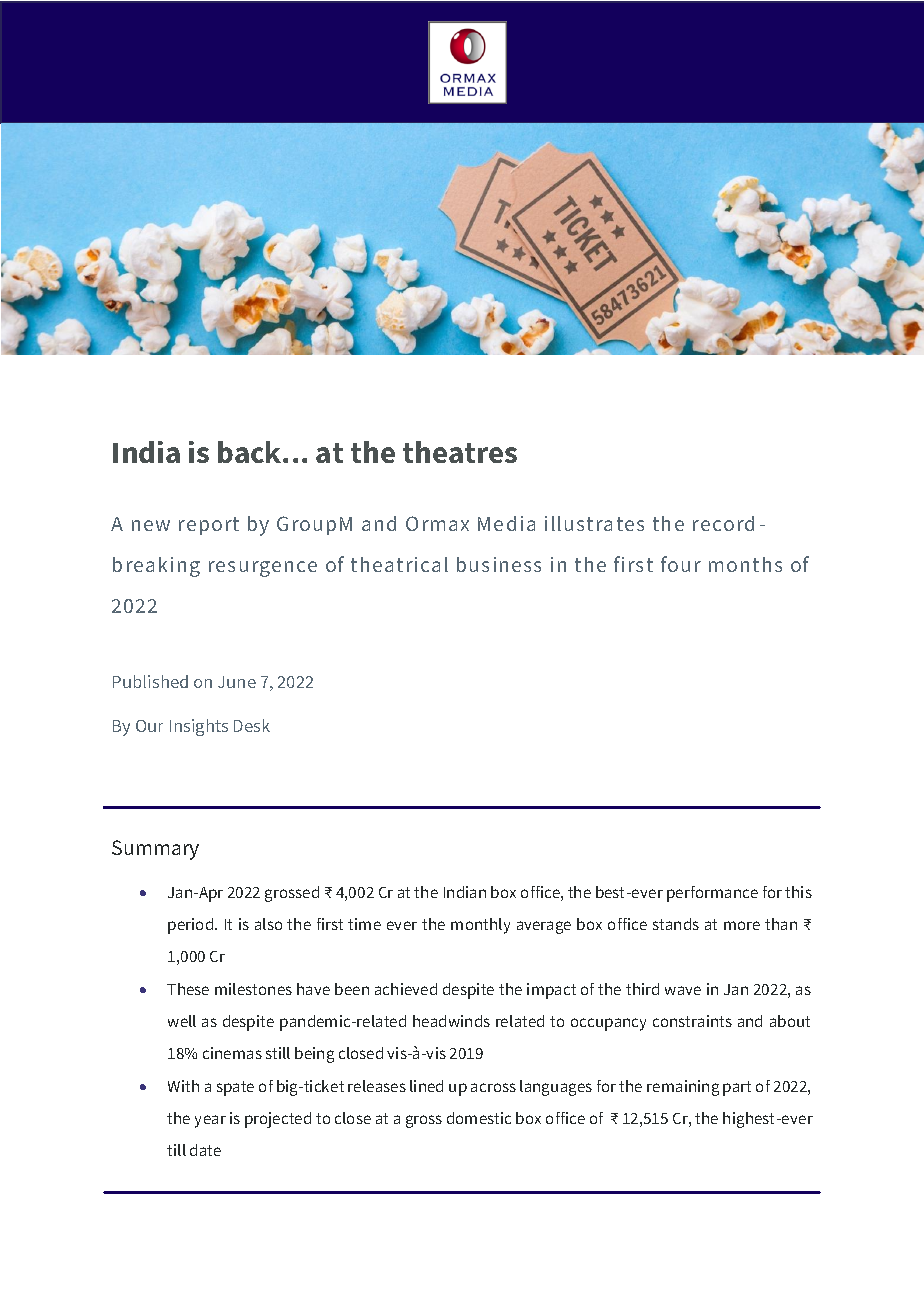  Describe the element at coordinates (251, 452) in the screenshot. I see `back` at that location.
